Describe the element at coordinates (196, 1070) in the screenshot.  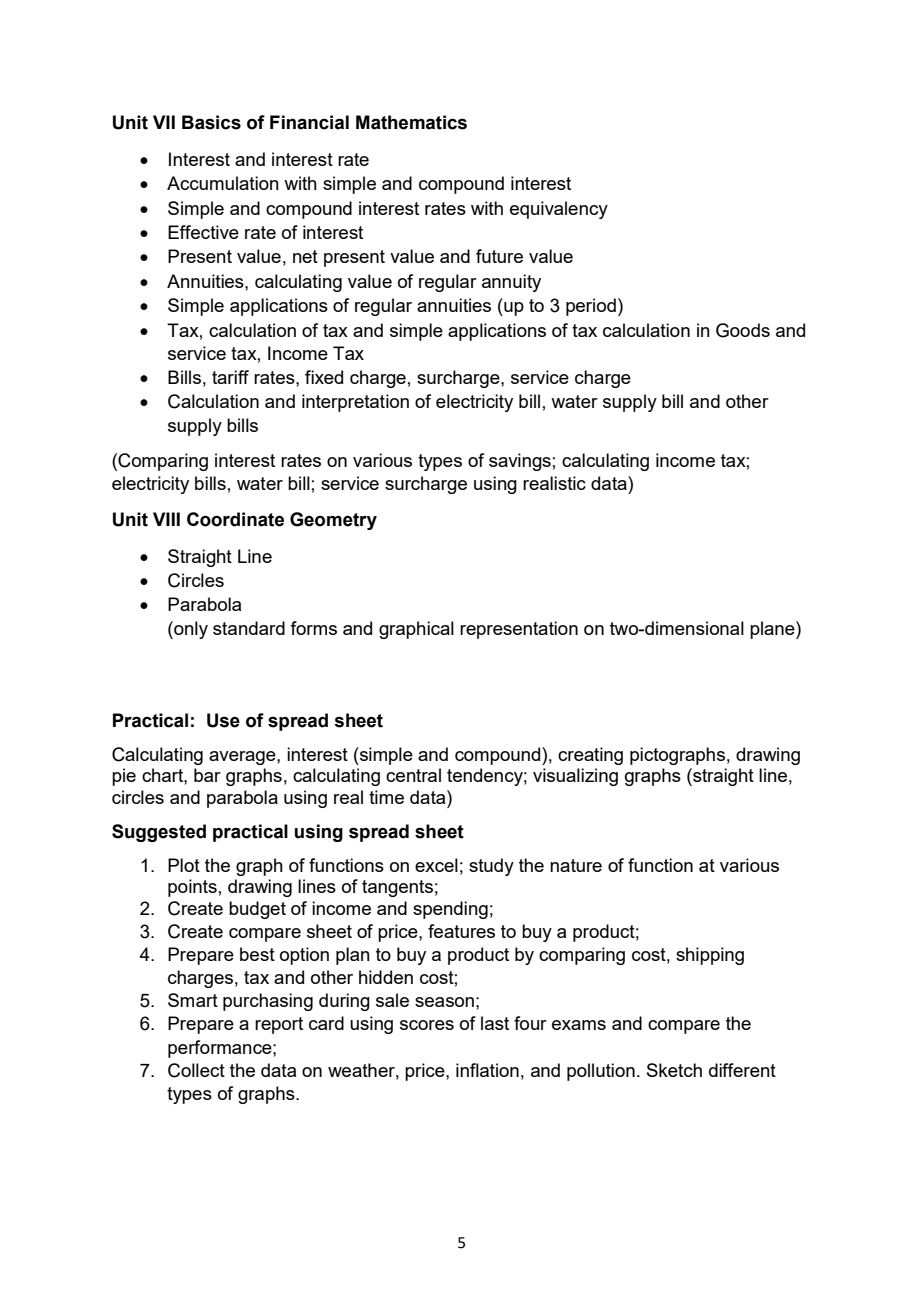
I see `Collect` at that location.
